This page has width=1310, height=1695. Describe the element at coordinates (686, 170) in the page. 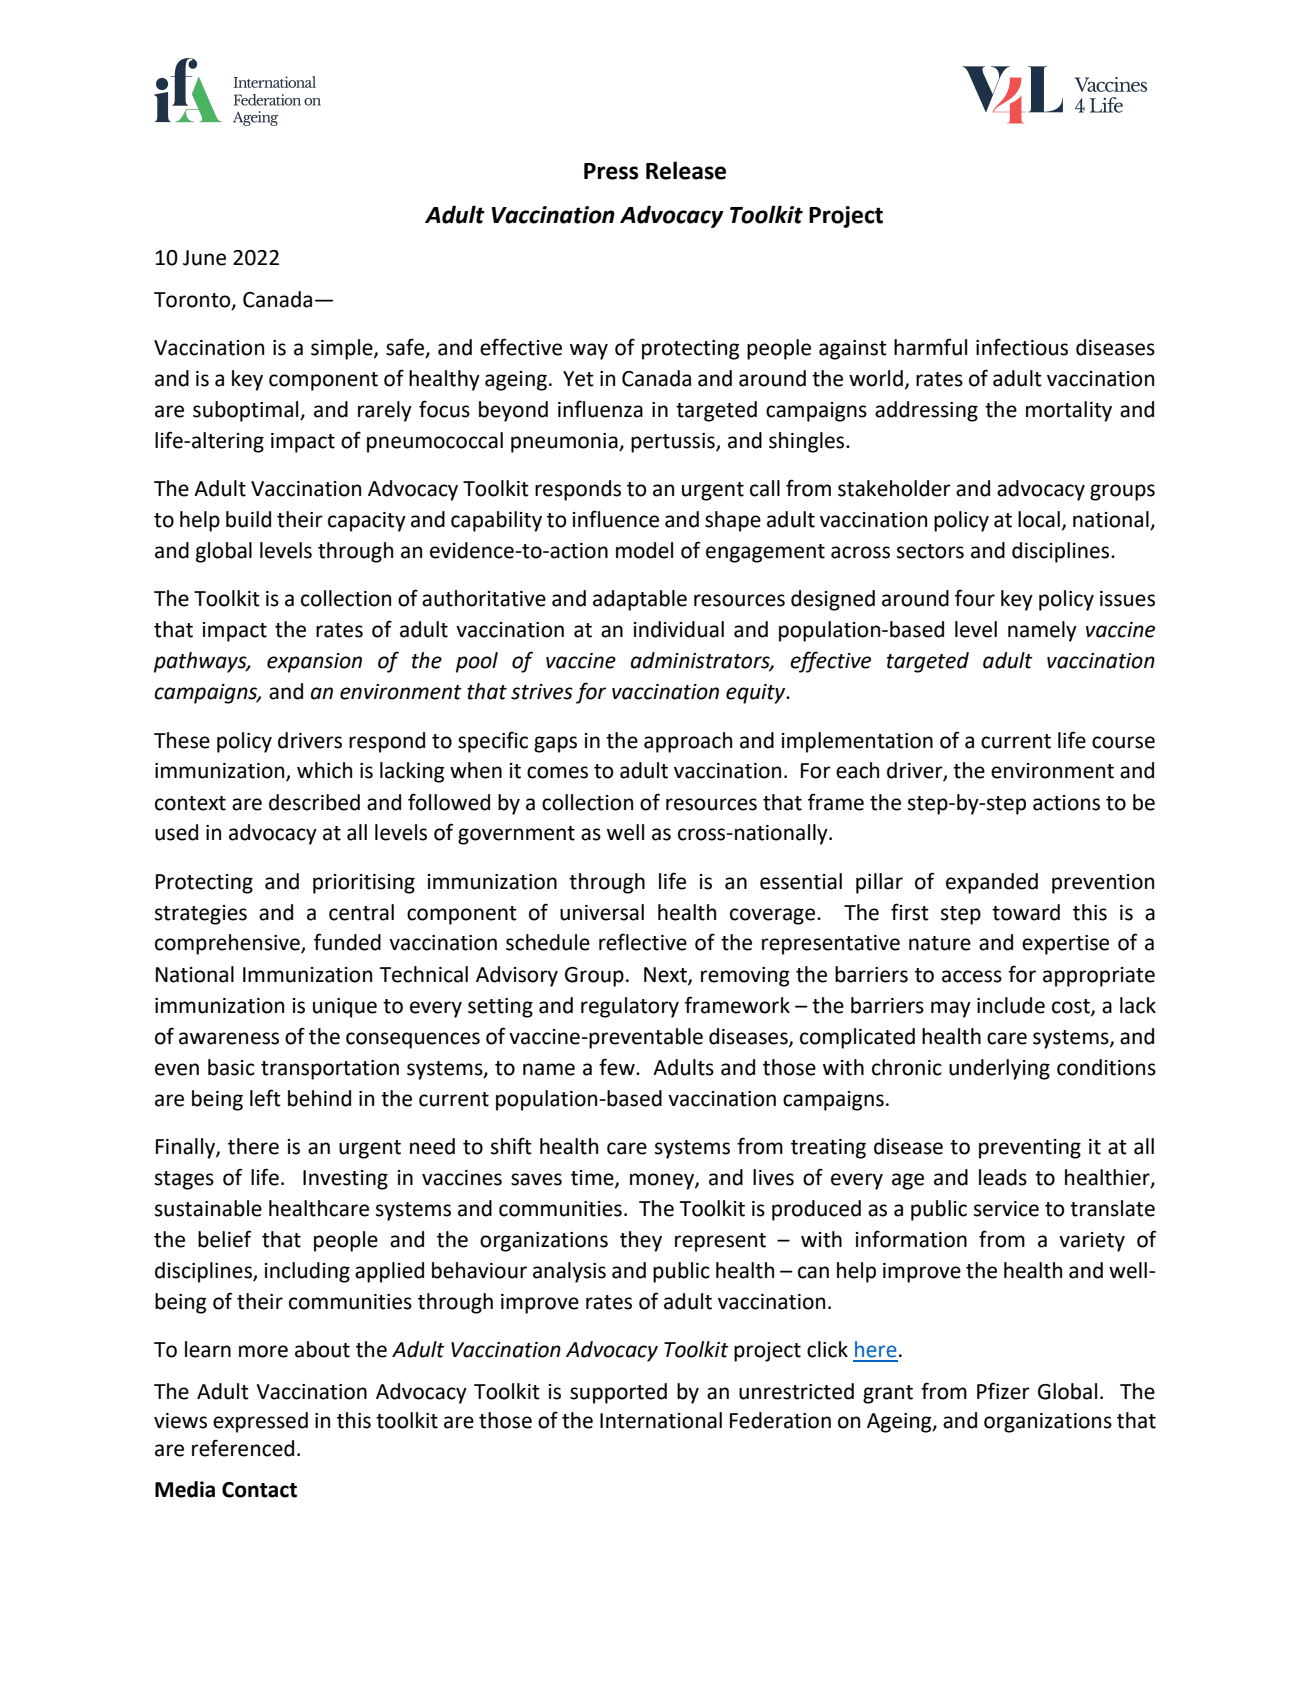

I see `Release` at that location.
